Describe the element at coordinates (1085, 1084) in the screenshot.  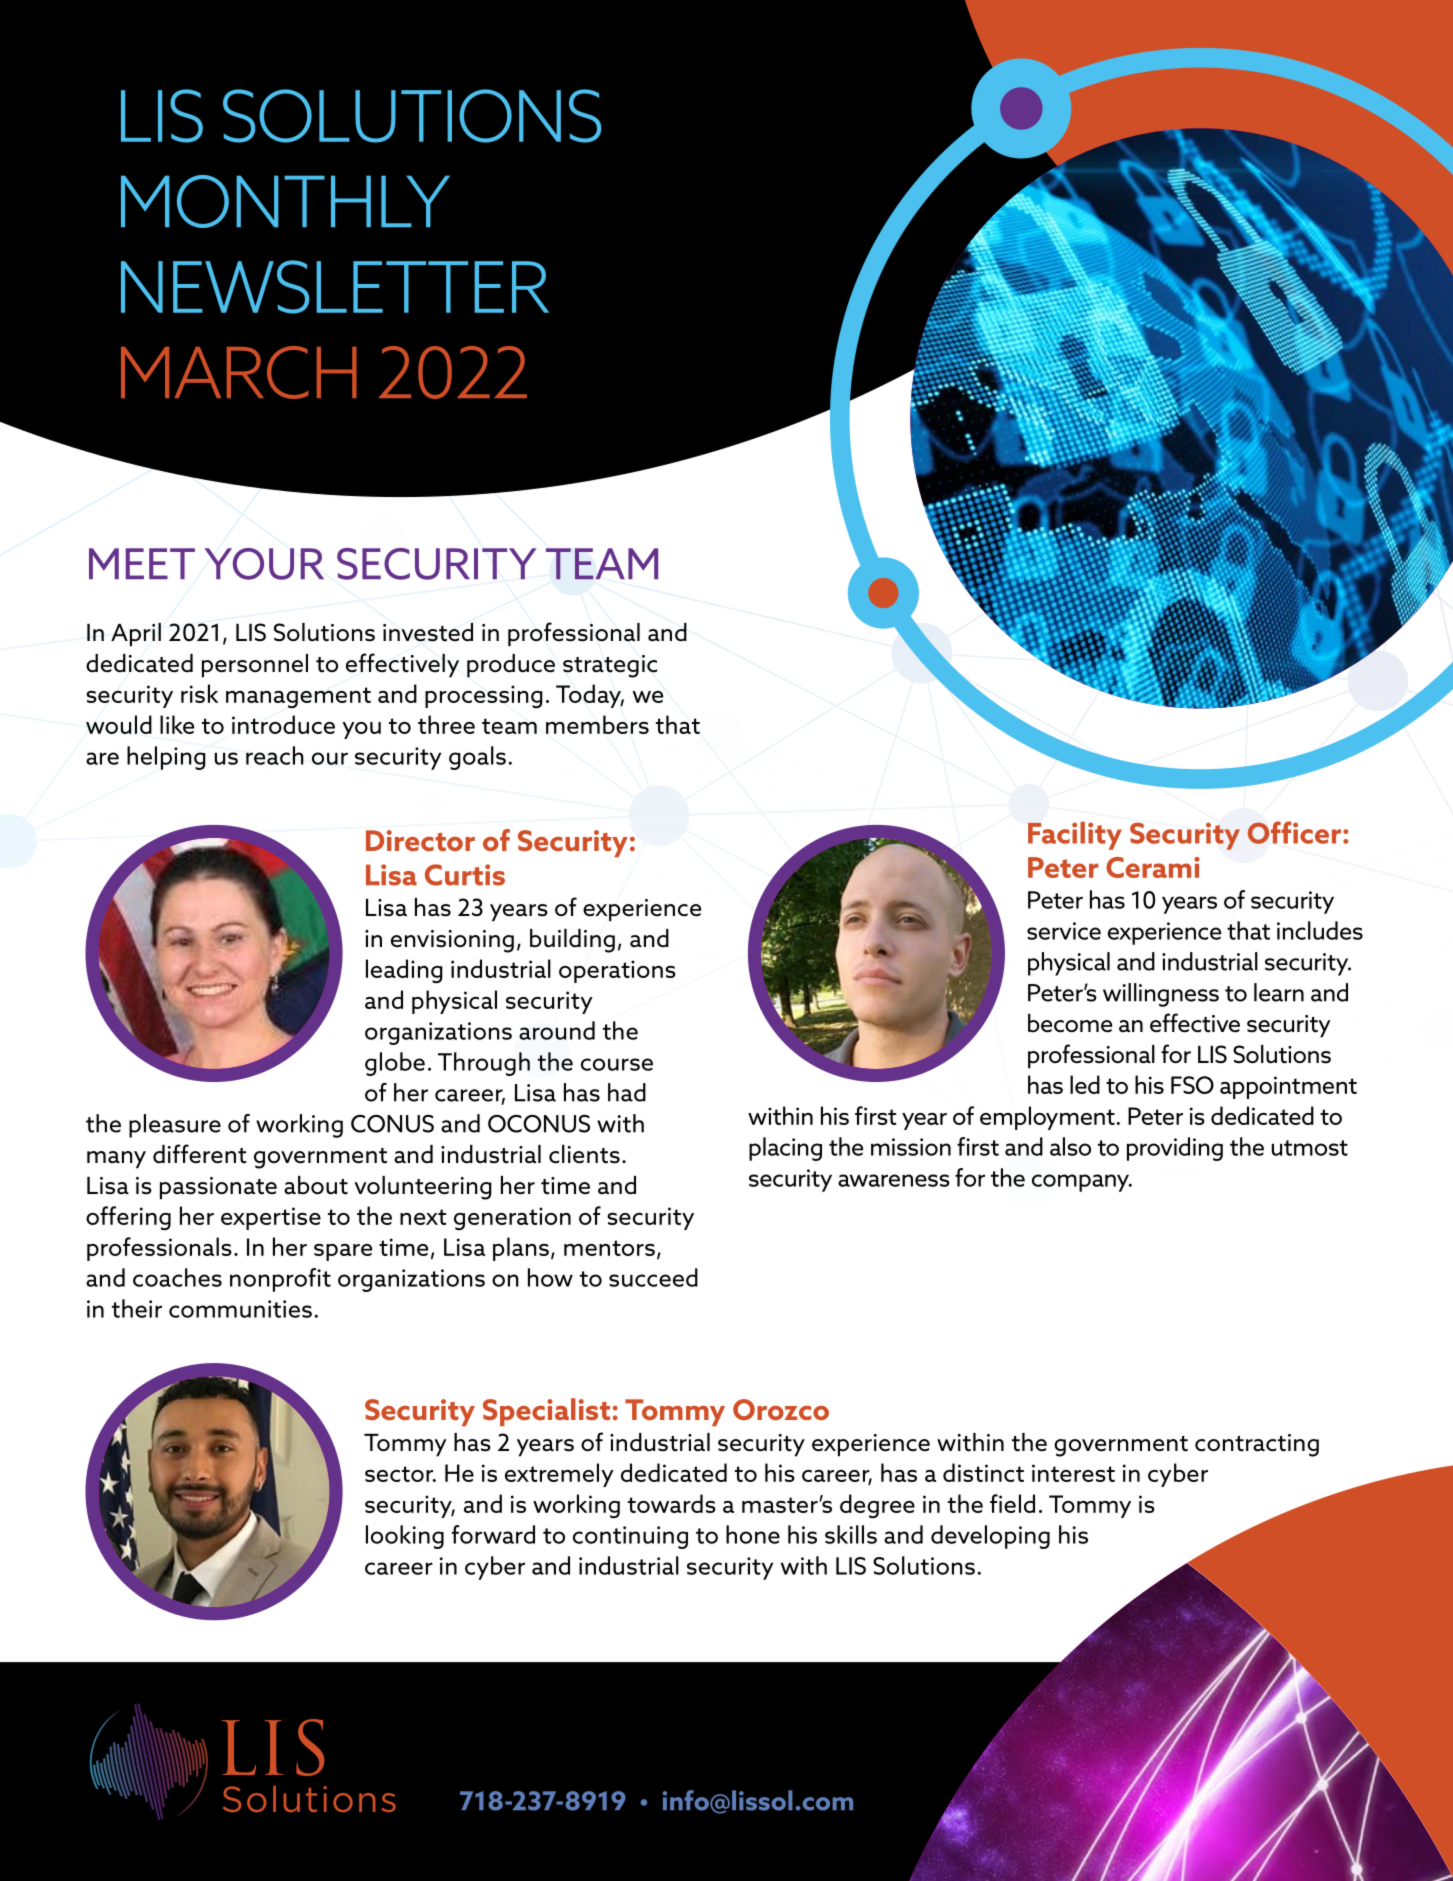
I see `led` at that location.
